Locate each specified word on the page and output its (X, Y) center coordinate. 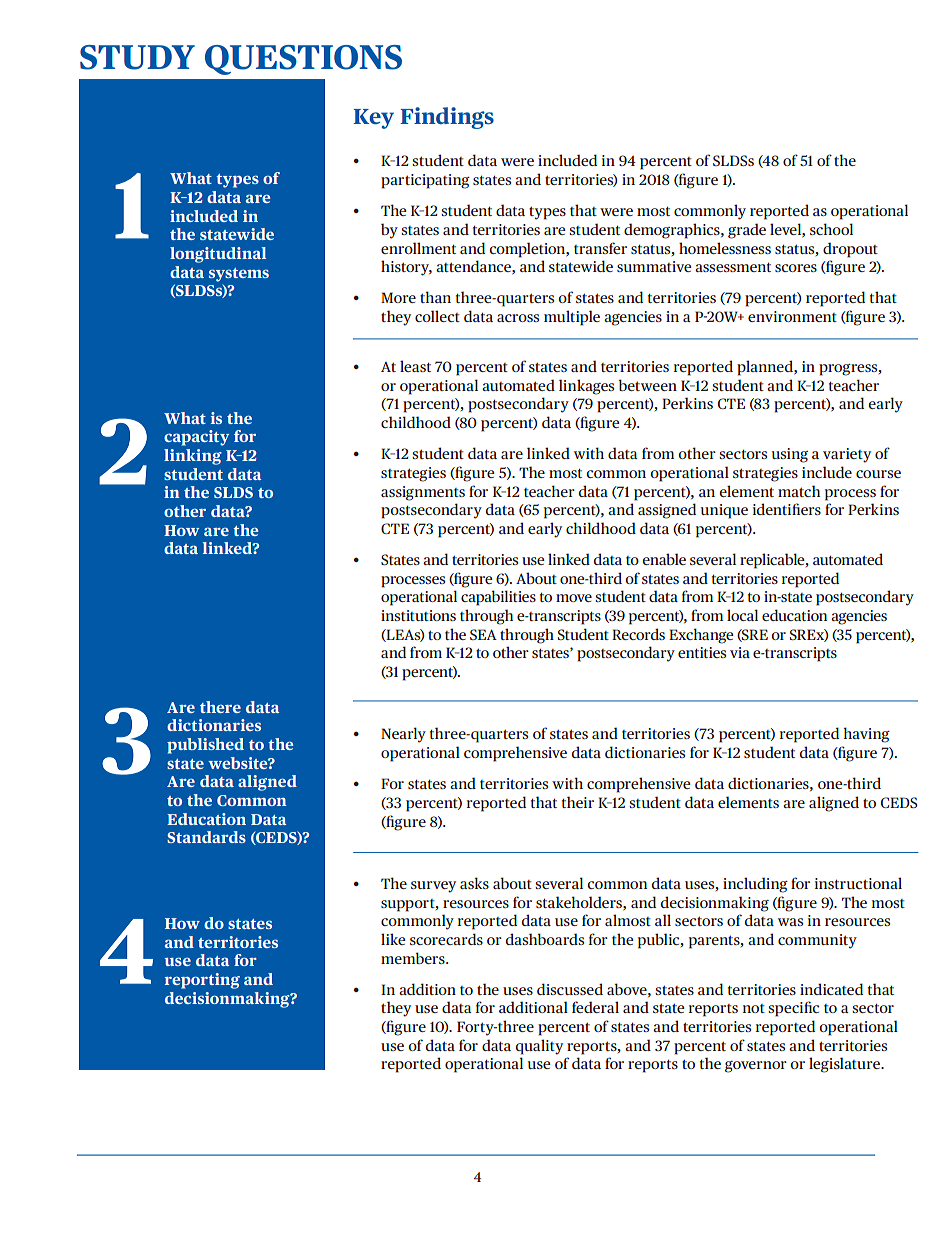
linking (193, 457)
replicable (773, 561)
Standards (206, 837)
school (831, 229)
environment (792, 316)
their (578, 802)
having (867, 735)
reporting (202, 981)
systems (239, 275)
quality (539, 1047)
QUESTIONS (303, 60)
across (518, 318)
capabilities (498, 598)
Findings (447, 118)
